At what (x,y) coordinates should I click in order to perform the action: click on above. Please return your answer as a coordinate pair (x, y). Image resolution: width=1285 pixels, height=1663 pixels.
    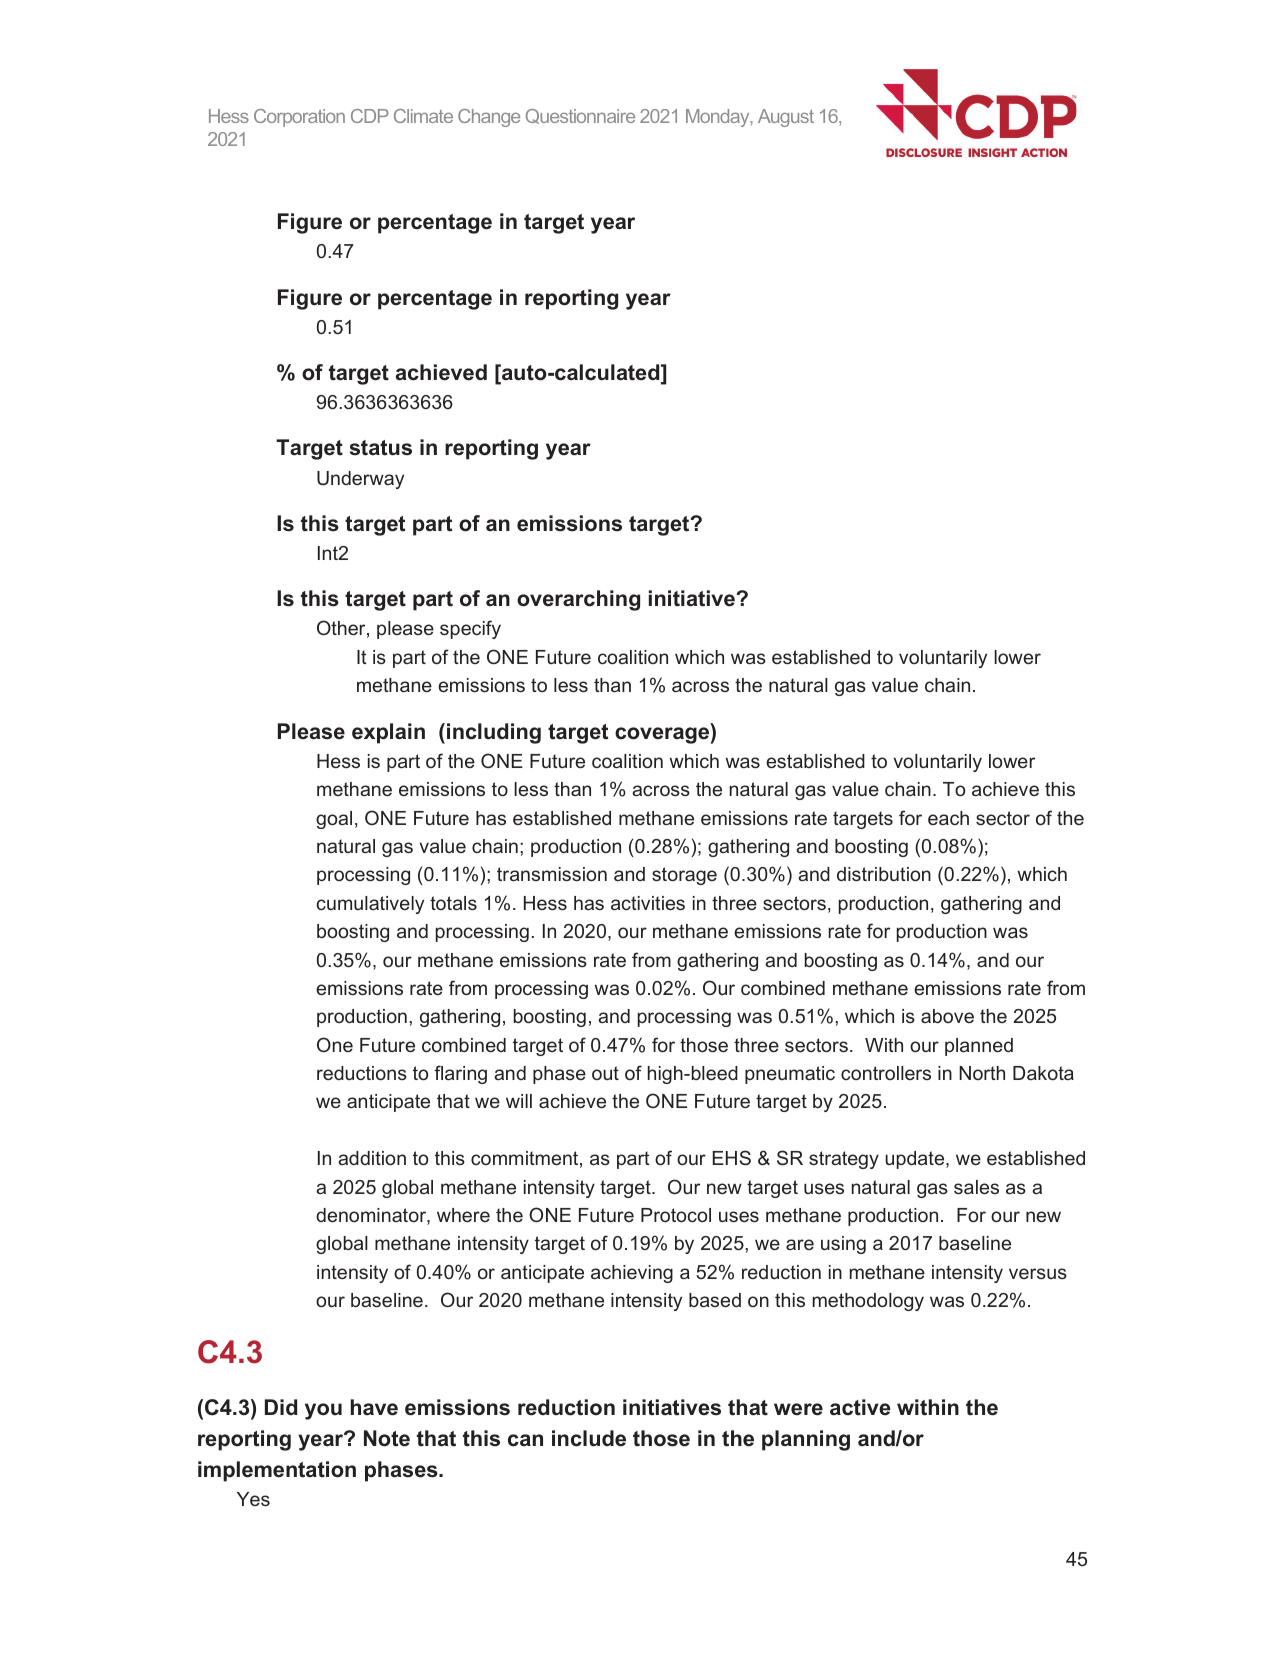
    Looking at the image, I should click on (947, 1016).
